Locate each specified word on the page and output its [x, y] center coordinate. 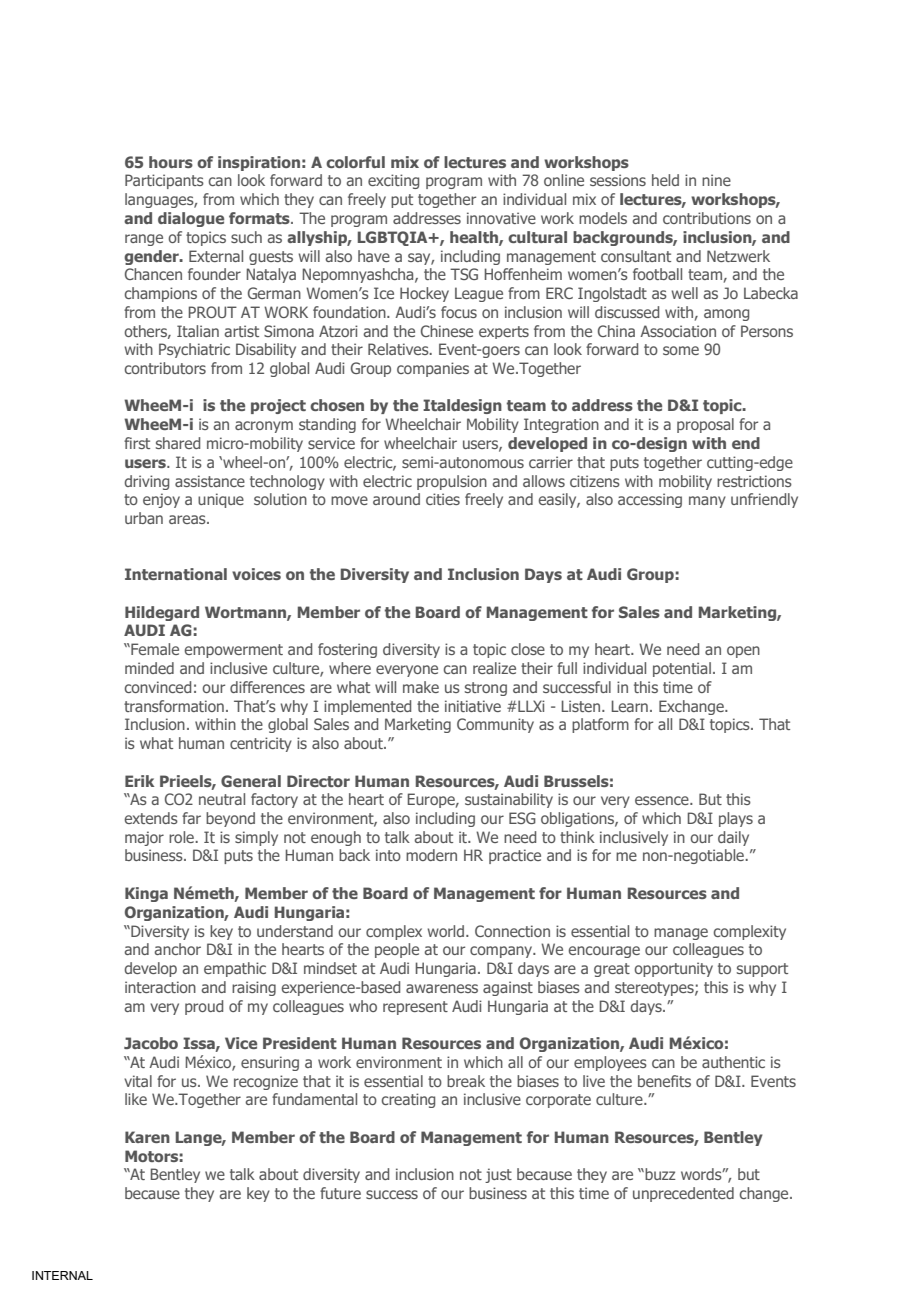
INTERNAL [62, 1275]
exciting [393, 181]
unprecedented [683, 1194]
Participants [164, 181]
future [340, 1193]
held [665, 180]
